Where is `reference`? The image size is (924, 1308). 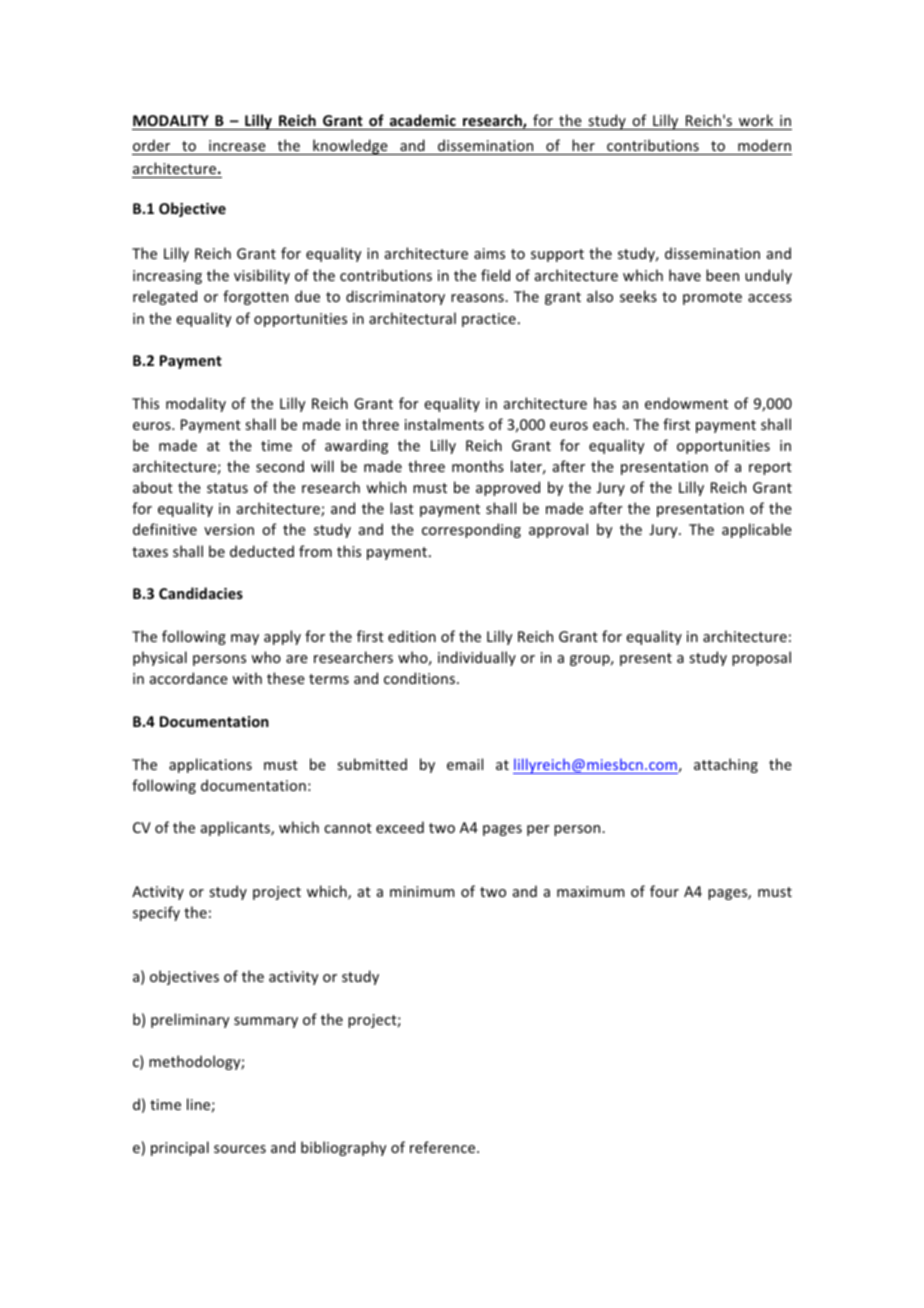 reference is located at coordinates (444, 1147).
